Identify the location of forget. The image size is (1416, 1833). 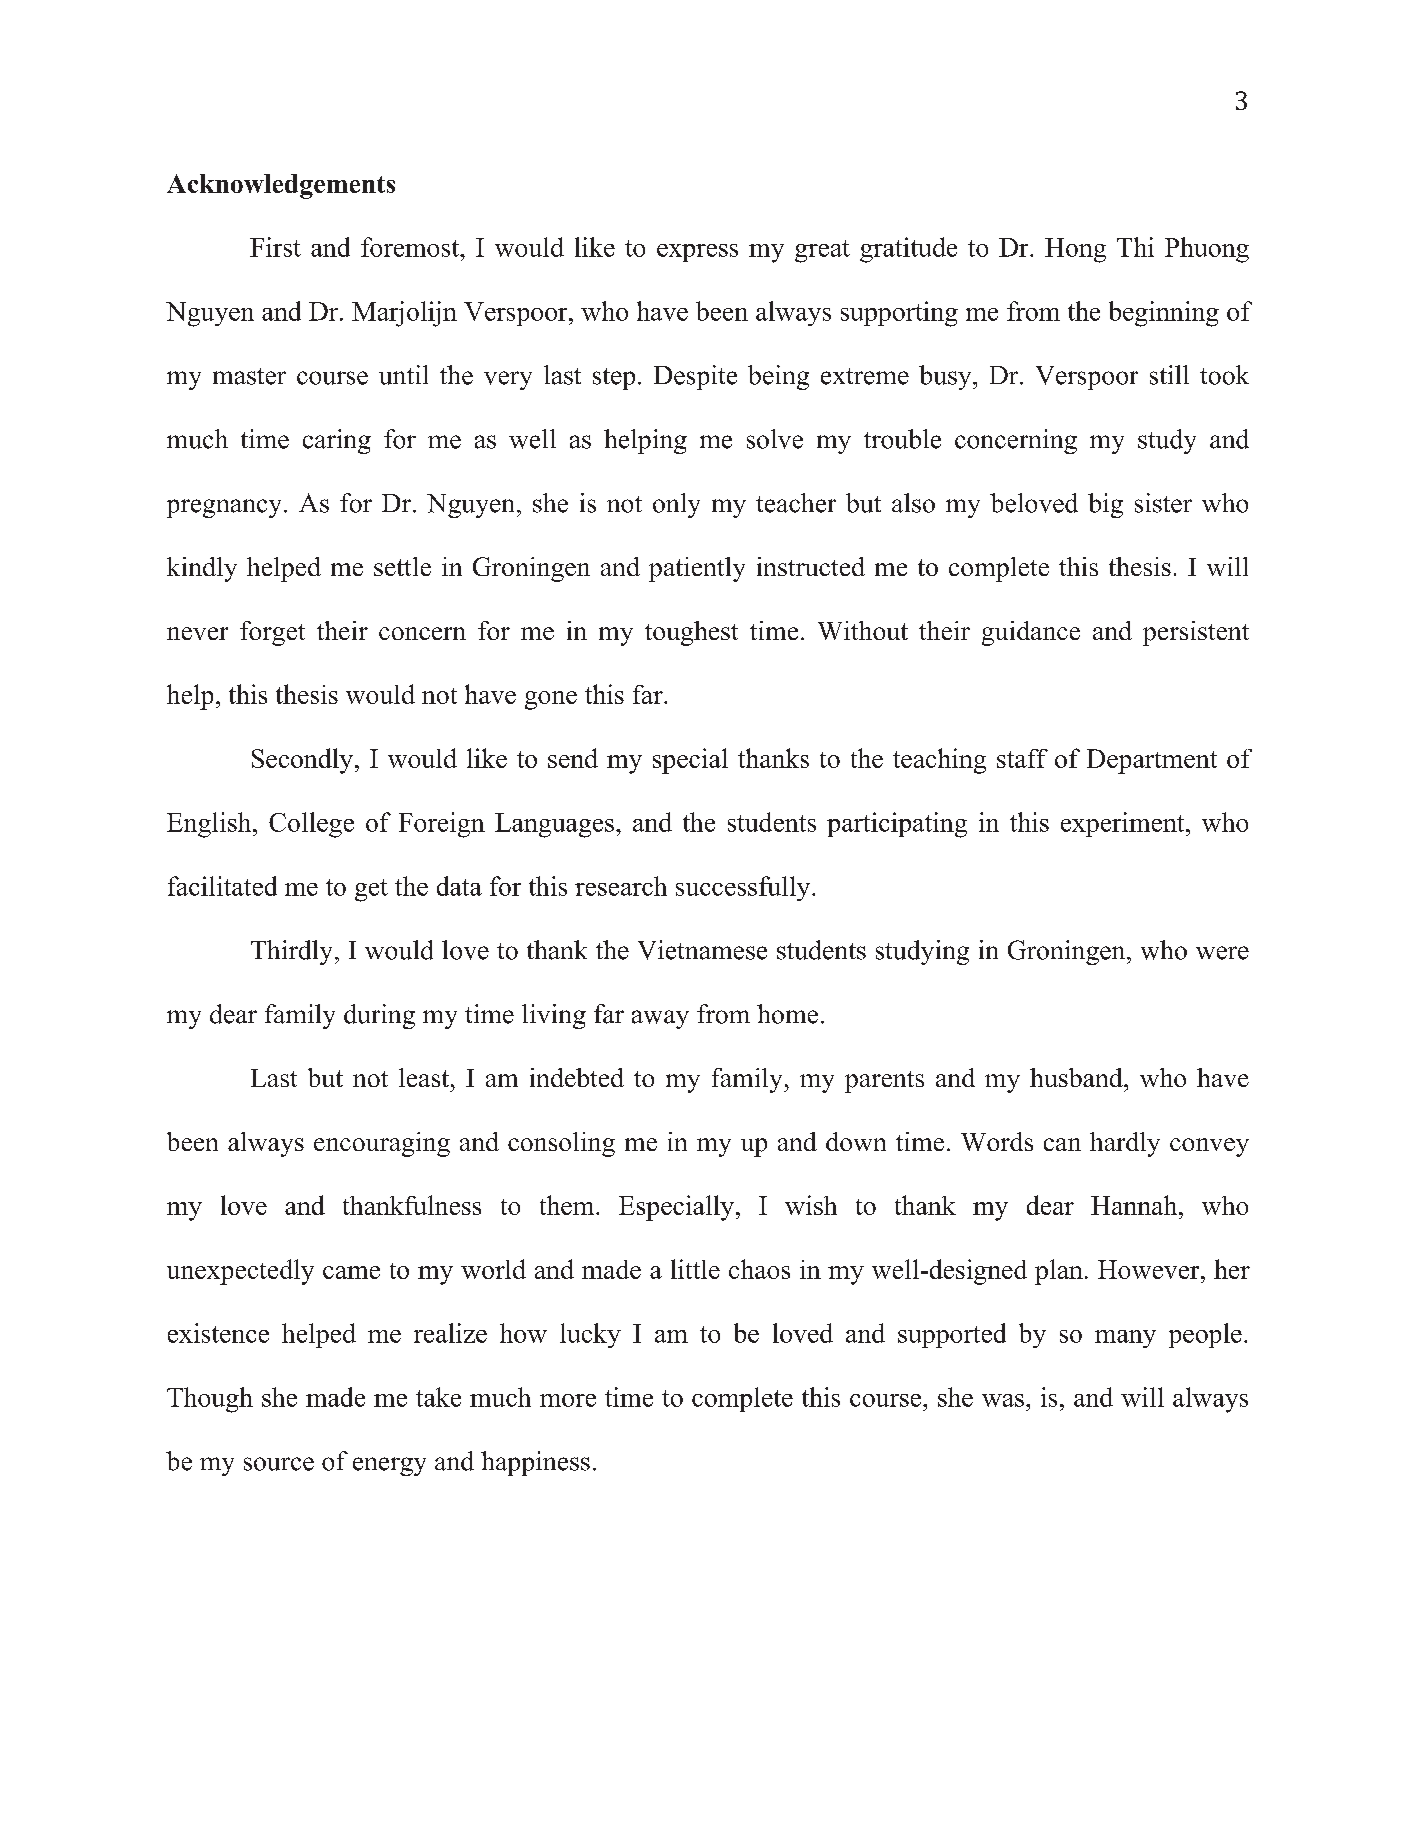
(272, 633).
